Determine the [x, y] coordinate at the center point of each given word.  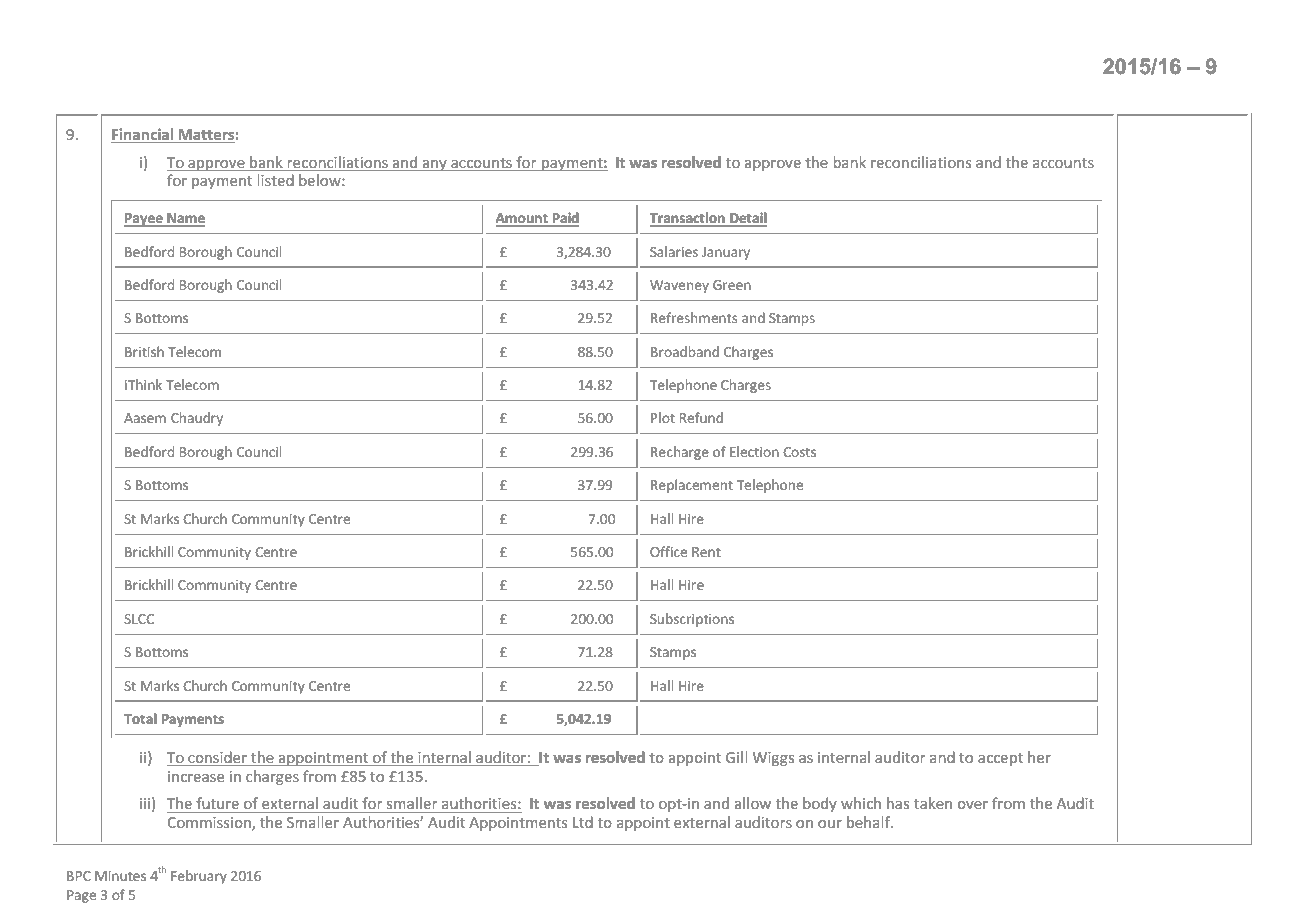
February [199, 877]
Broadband [685, 351]
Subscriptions [692, 620]
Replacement [692, 486]
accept [1000, 759]
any [434, 165]
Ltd [583, 822]
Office [668, 551]
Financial [143, 135]
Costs [799, 452]
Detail [747, 219]
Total [140, 718]
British [144, 351]
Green [732, 285]
